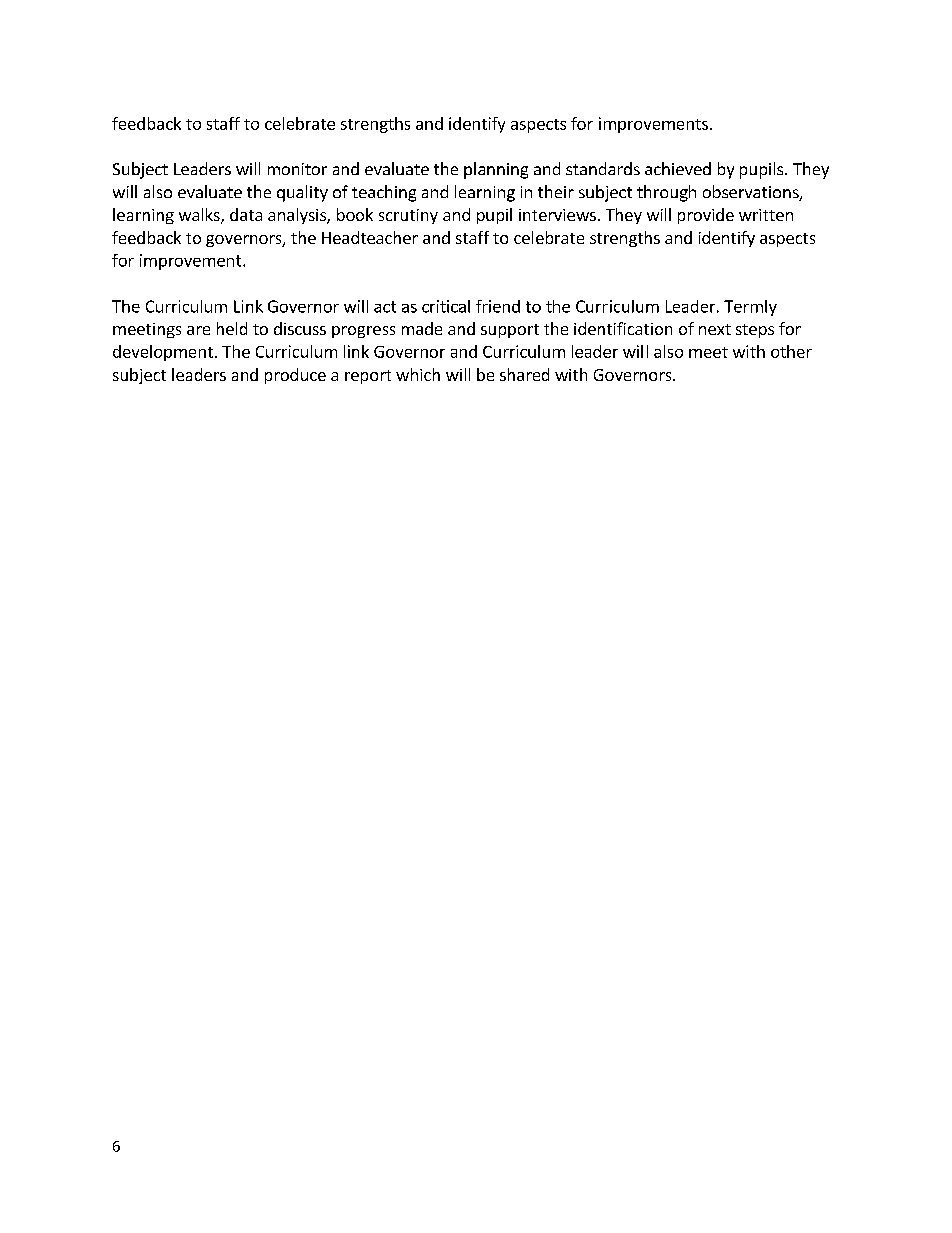 This screenshot has height=1233, width=952. I want to click on monitor, so click(297, 169).
